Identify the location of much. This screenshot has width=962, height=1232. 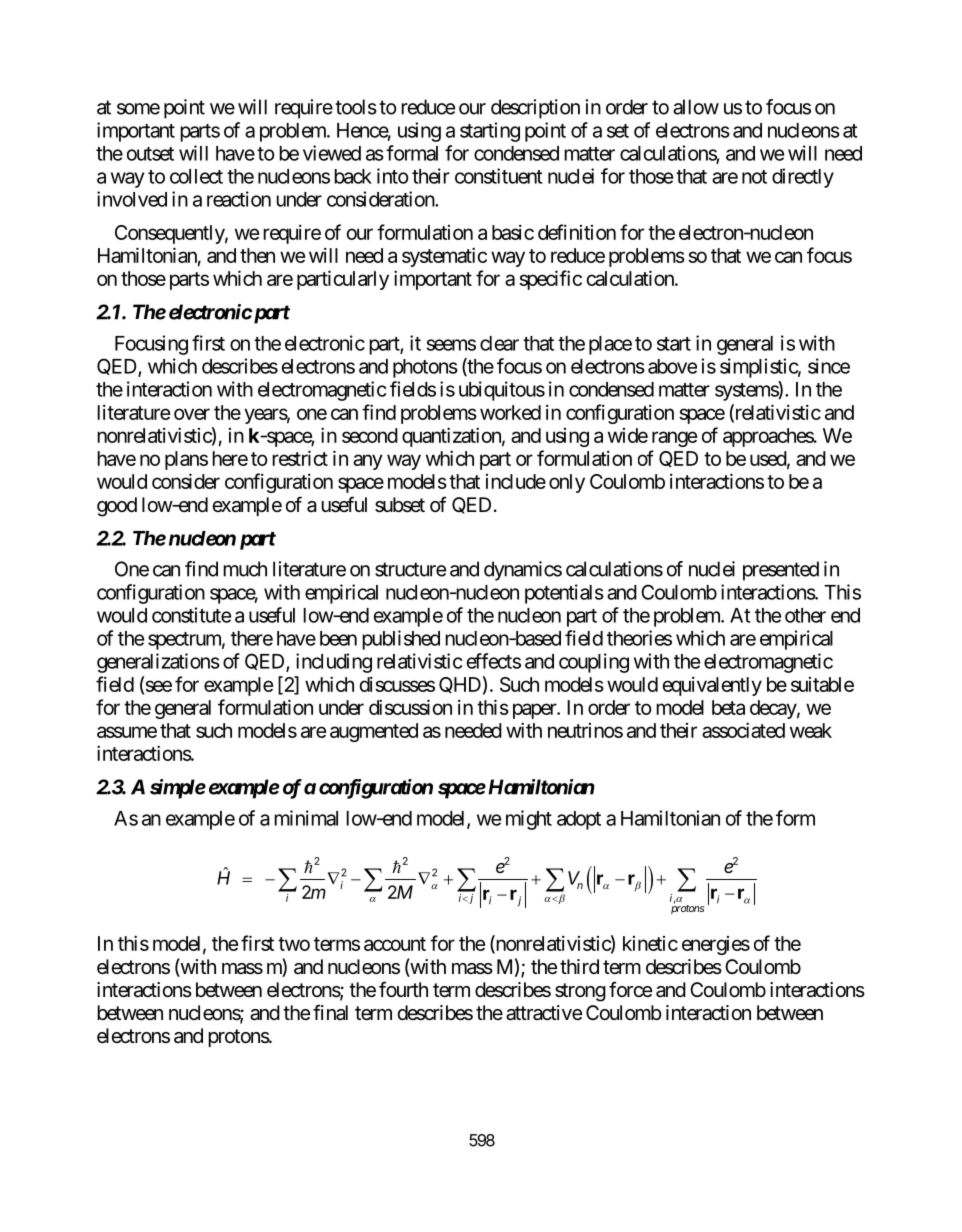
(245, 569).
